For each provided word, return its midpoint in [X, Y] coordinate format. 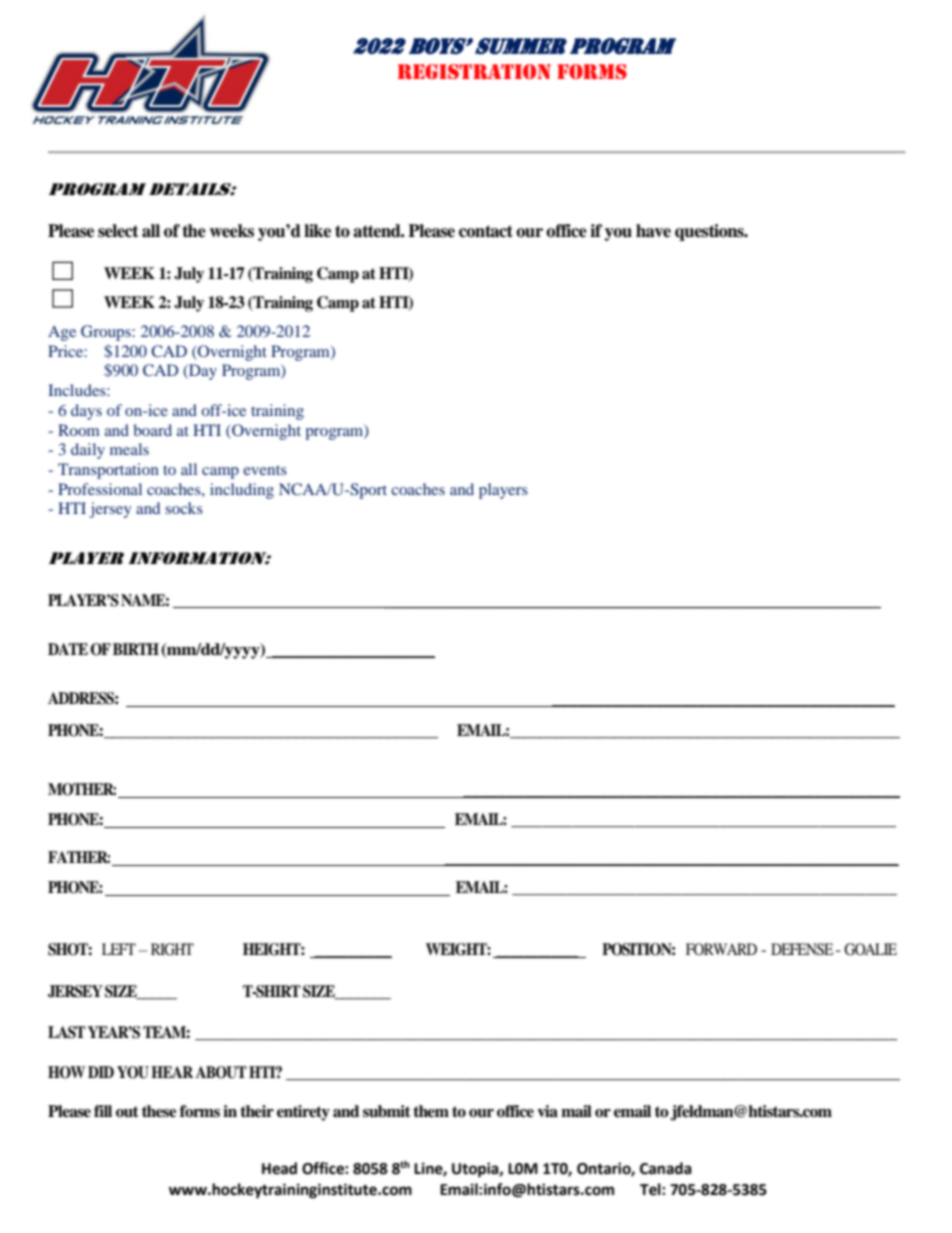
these [159, 1111]
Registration [474, 72]
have [653, 231]
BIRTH [136, 649]
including [242, 491]
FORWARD [721, 949]
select [118, 231]
